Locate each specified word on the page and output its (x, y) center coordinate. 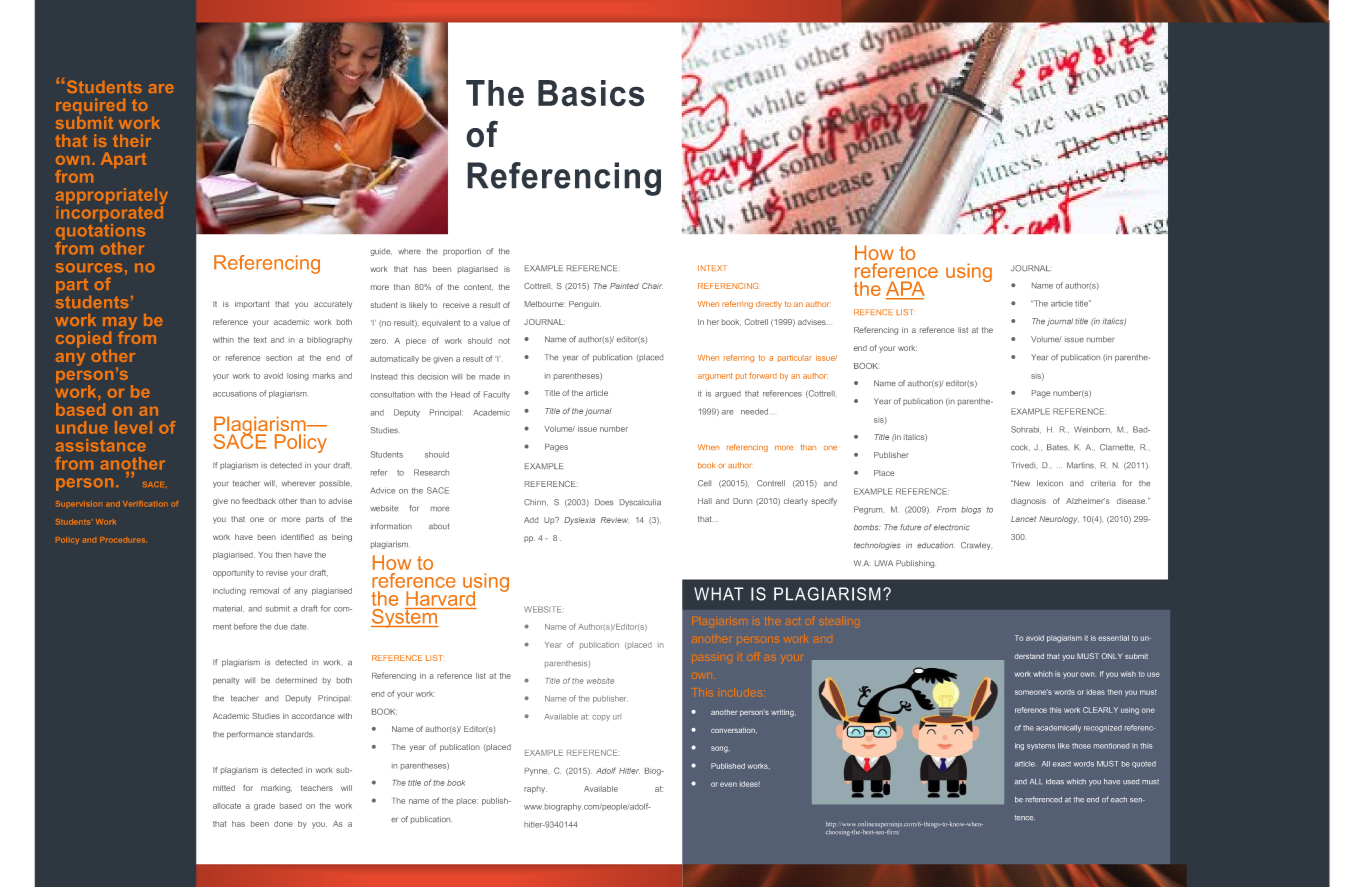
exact (1063, 764)
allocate (227, 806)
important (252, 305)
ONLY (1112, 656)
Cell (704, 483)
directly (769, 305)
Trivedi (1023, 465)
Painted (624, 286)
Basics (591, 93)
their (132, 140)
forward (763, 375)
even (728, 784)
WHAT (719, 594)
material (227, 608)
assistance (101, 445)
